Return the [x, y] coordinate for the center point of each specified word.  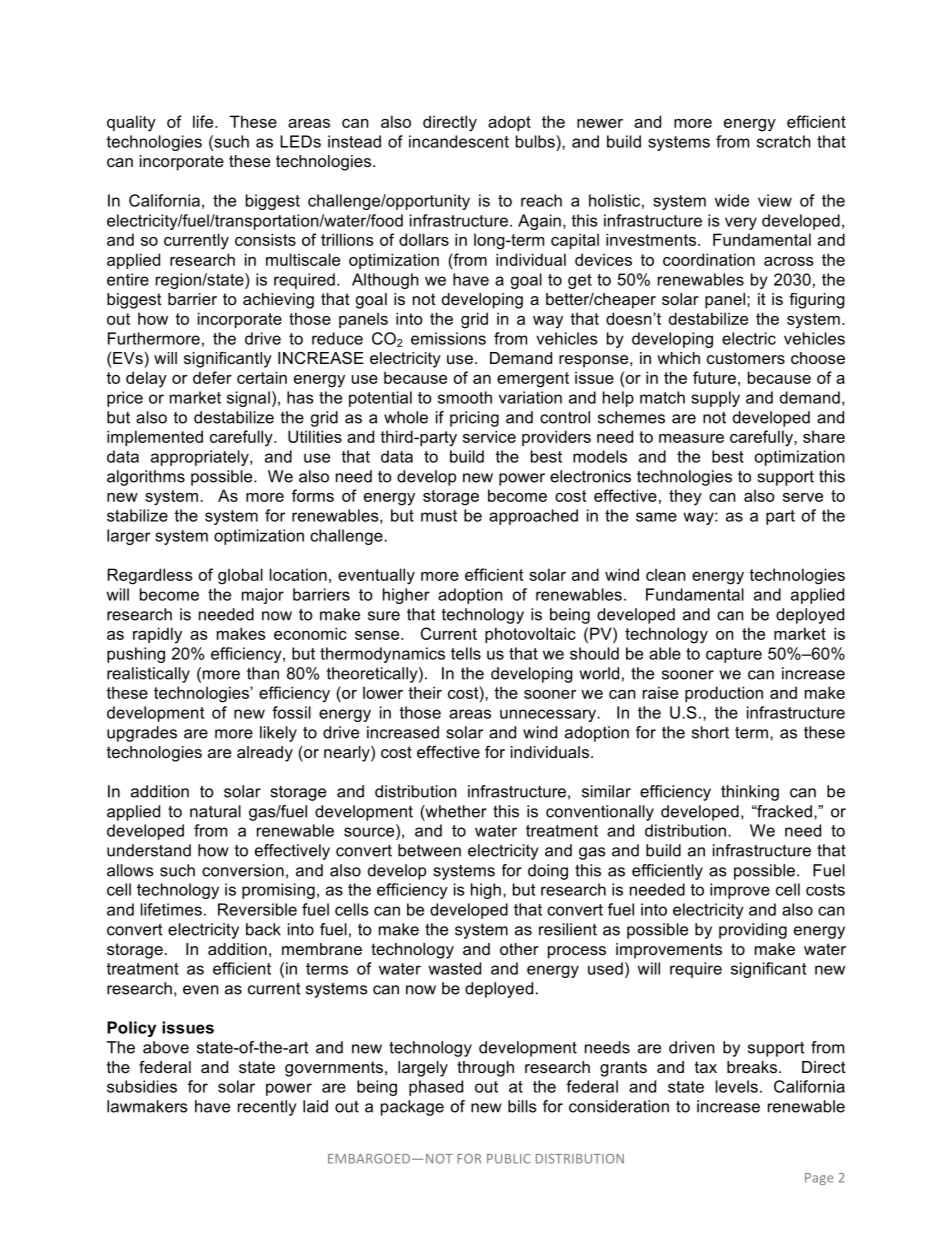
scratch [784, 141]
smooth [465, 397]
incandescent [459, 141]
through [485, 1069]
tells [466, 653]
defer [212, 377]
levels [737, 1086]
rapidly [157, 635]
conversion [243, 870]
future [714, 377]
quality [131, 123]
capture [734, 655]
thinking [750, 793]
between [429, 850]
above [166, 1047]
